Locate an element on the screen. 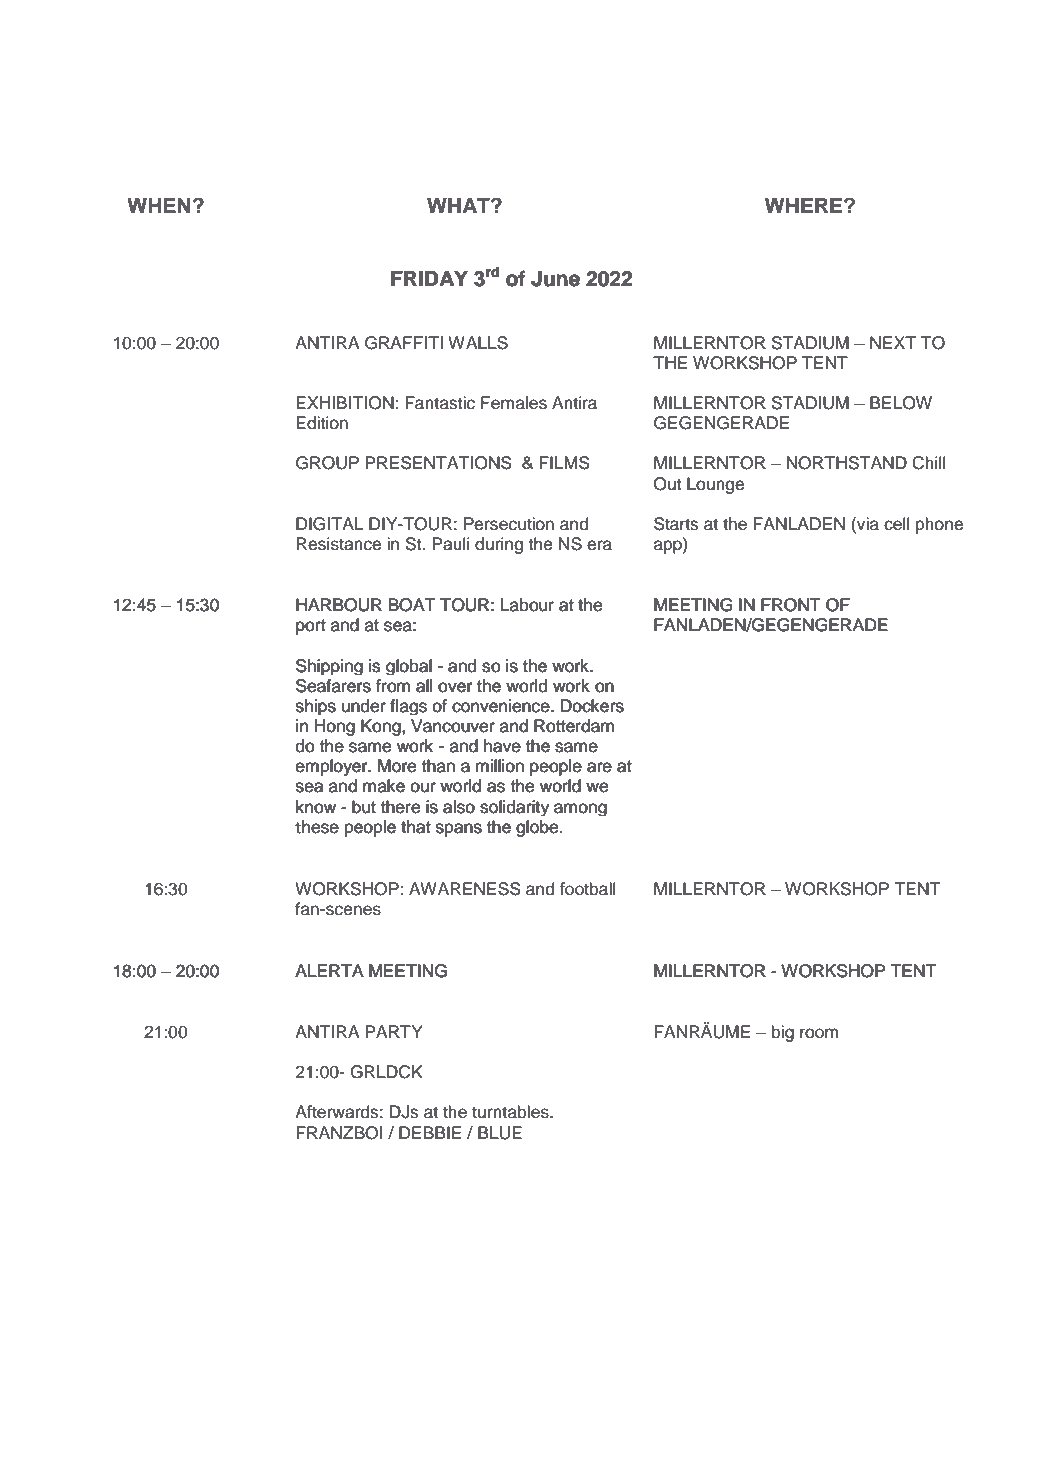 This screenshot has height=1474, width=1042. WHERE is located at coordinates (805, 205).
